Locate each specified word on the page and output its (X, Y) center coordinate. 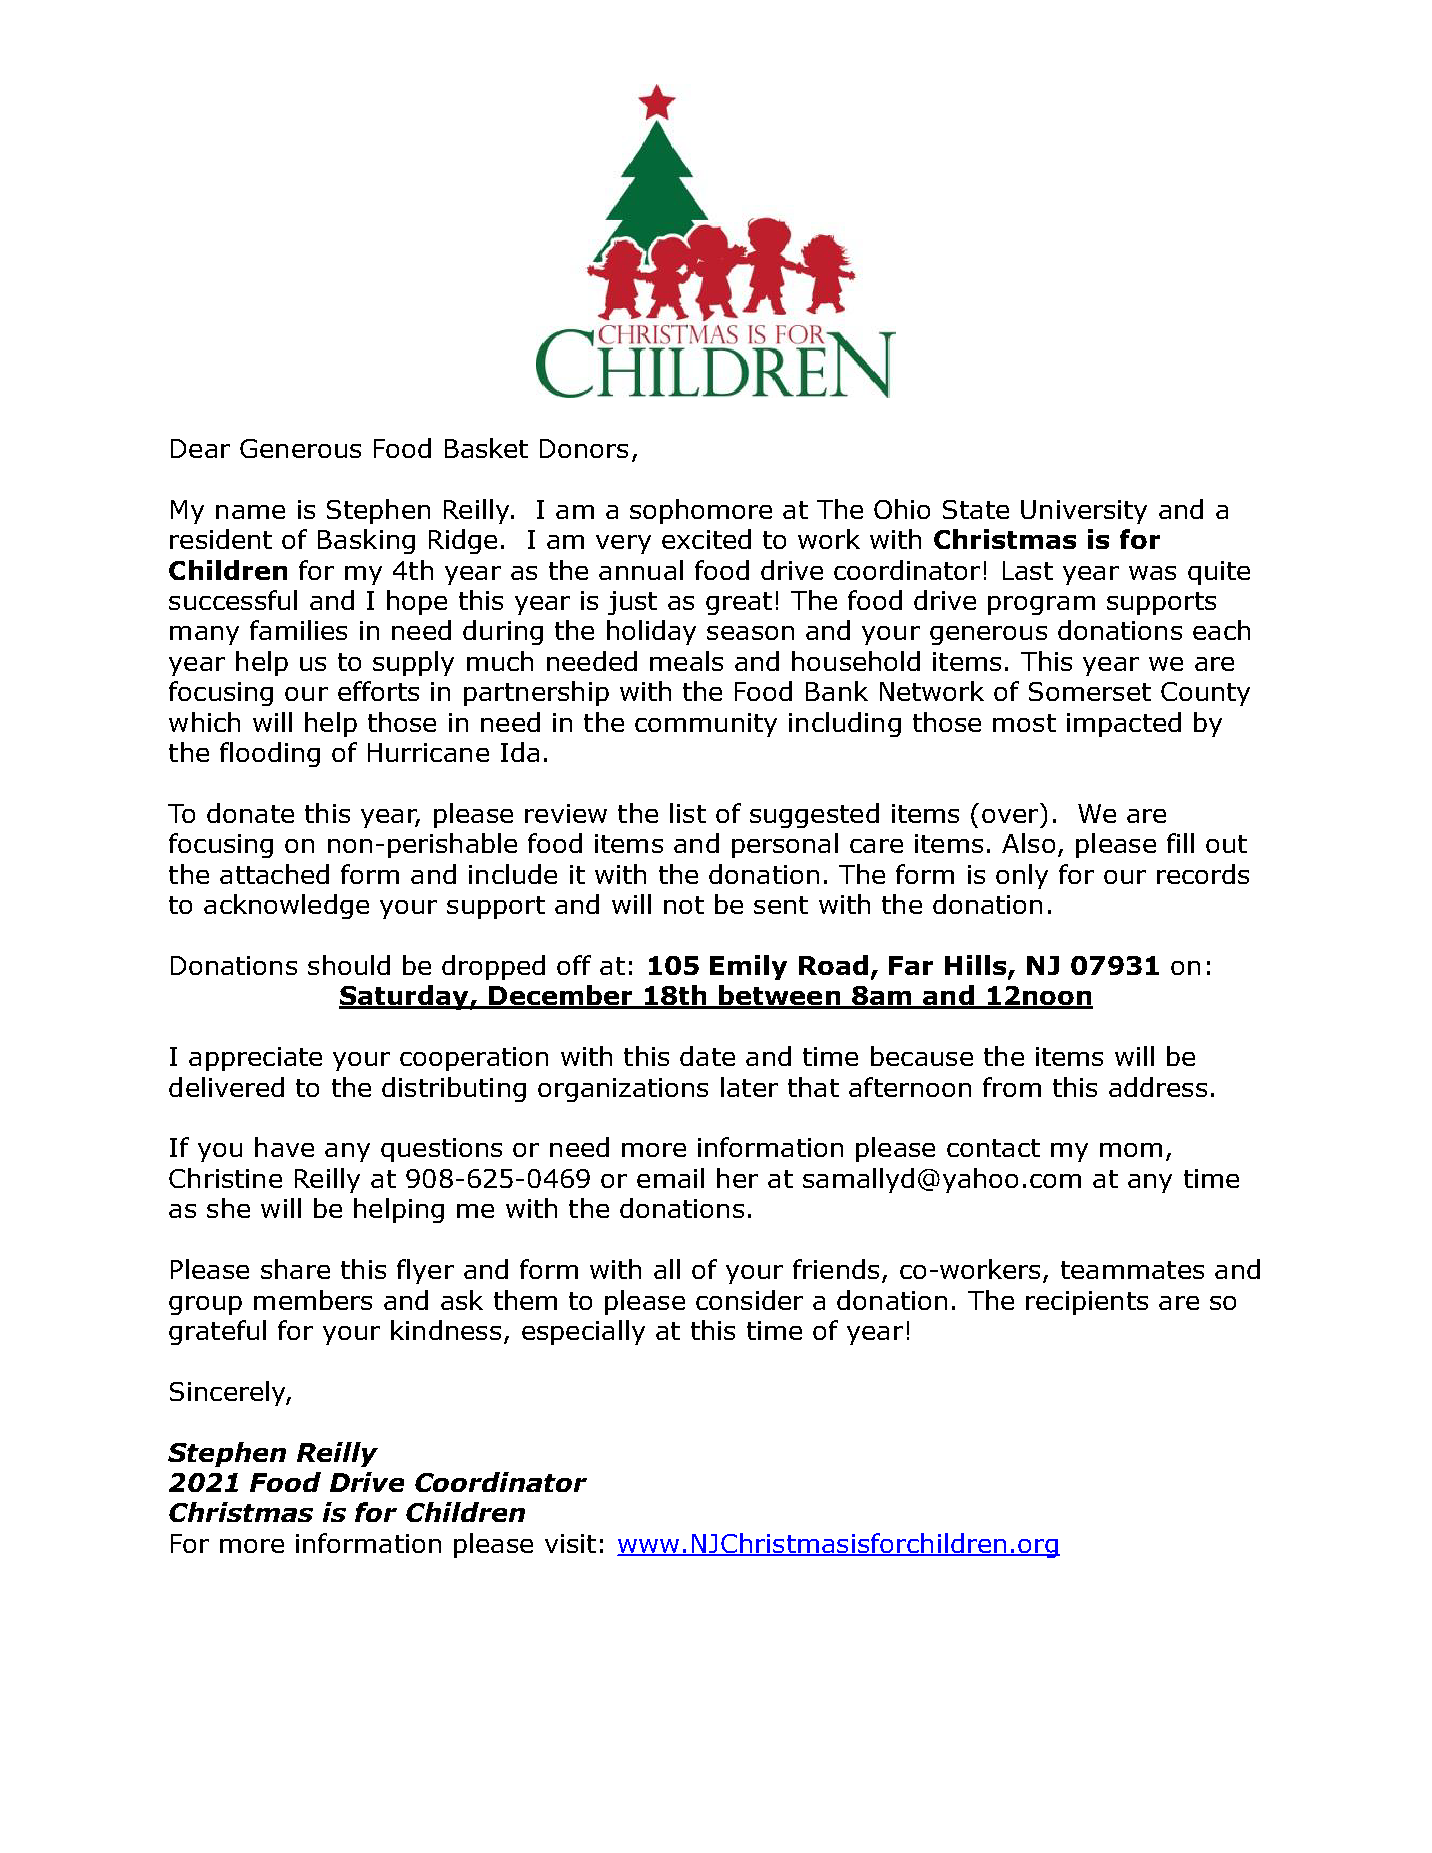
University (1084, 512)
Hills (977, 966)
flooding (270, 754)
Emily (748, 967)
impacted (1124, 724)
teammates (1132, 1270)
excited (706, 539)
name (250, 512)
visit (570, 1543)
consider (749, 1300)
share (295, 1269)
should (349, 965)
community (706, 725)
